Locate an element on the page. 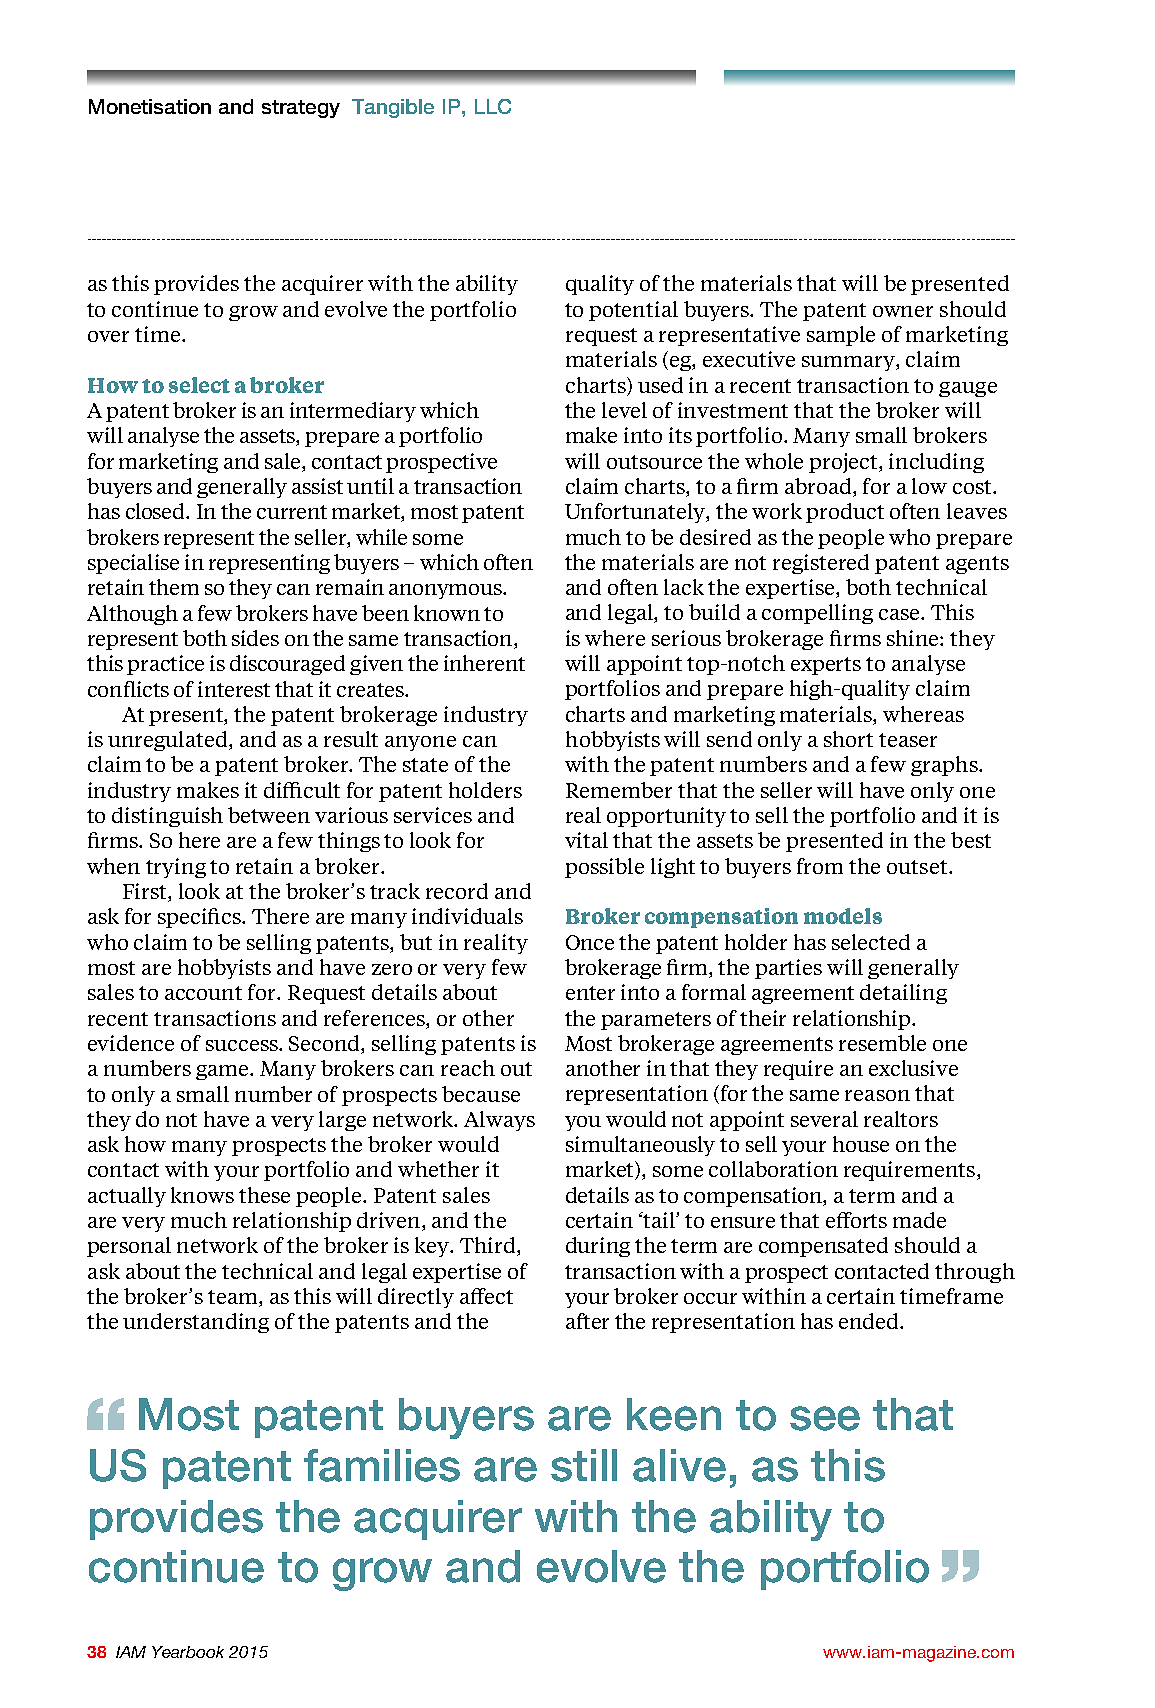  owner is located at coordinates (903, 311).
